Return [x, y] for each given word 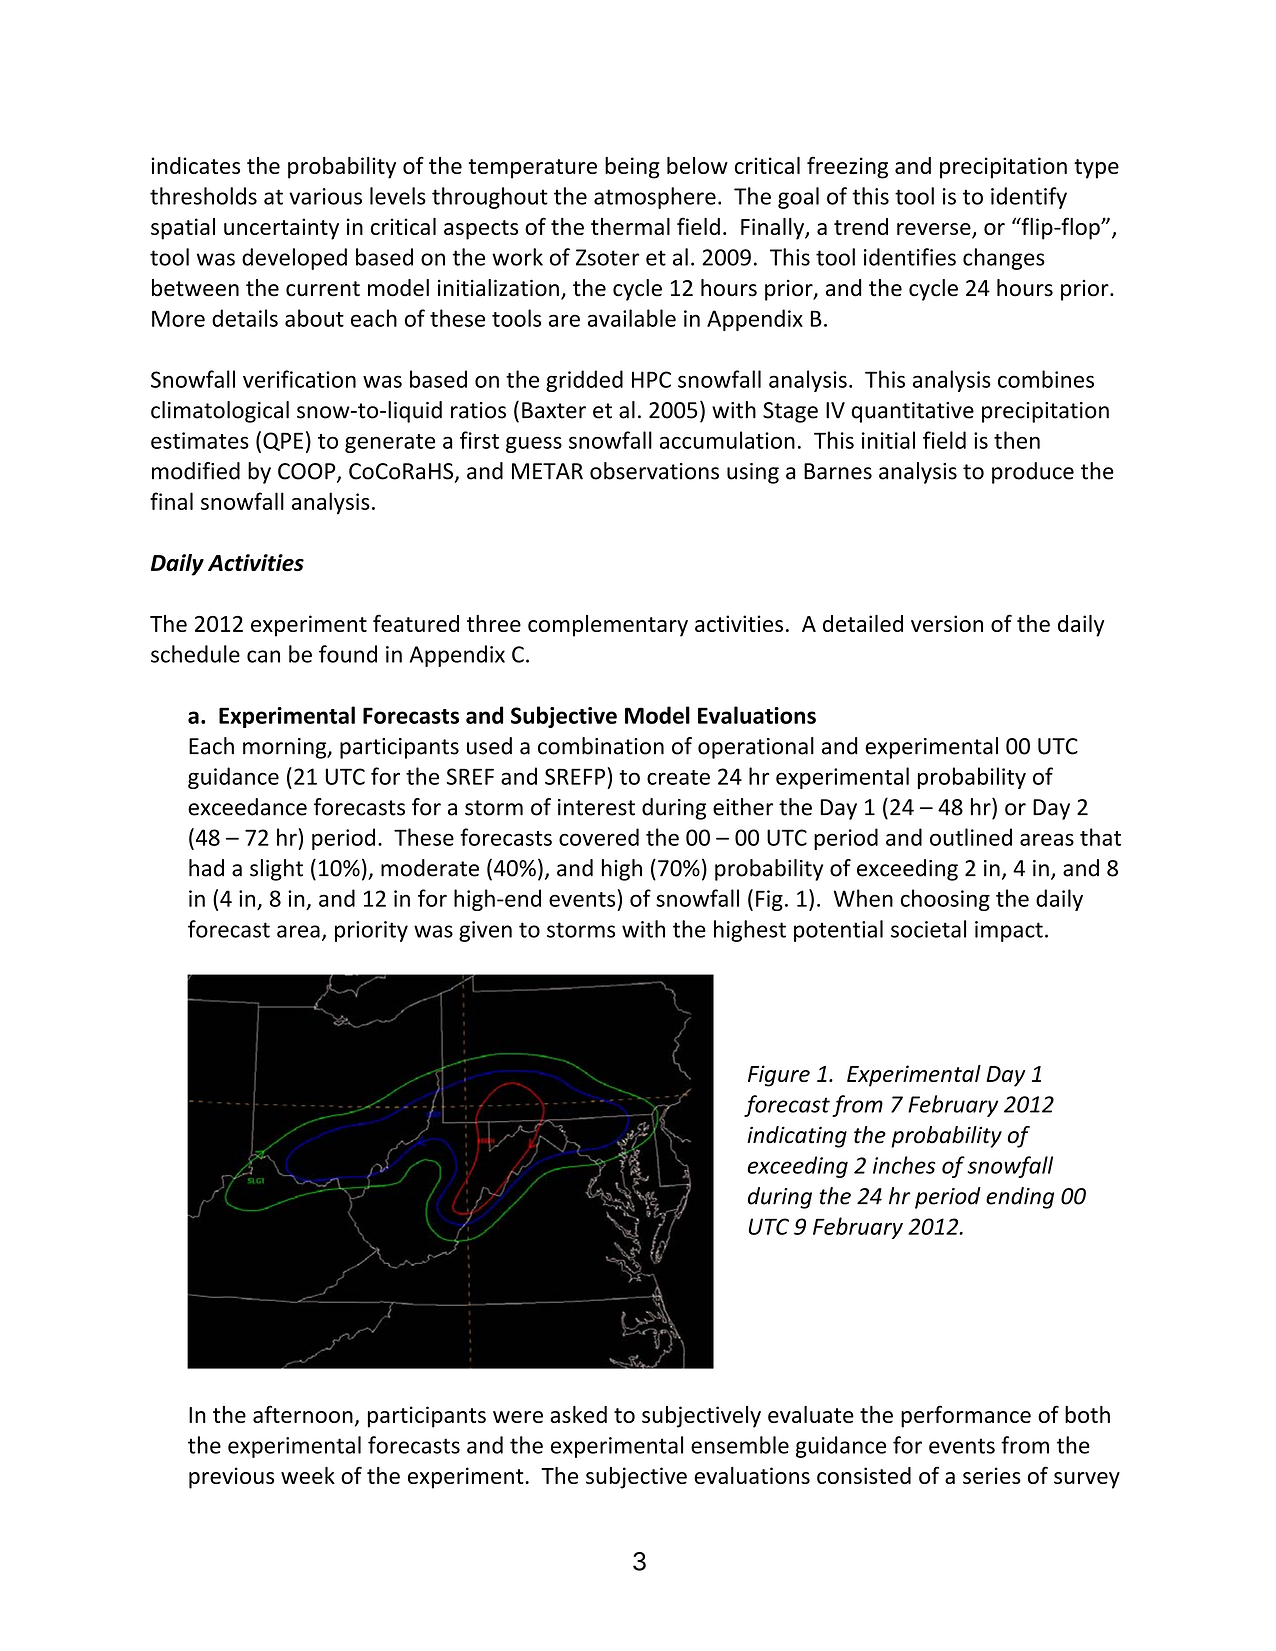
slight [276, 870]
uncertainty [281, 229]
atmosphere [655, 198]
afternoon [303, 1414]
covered [599, 837]
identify [1029, 198]
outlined [971, 837]
